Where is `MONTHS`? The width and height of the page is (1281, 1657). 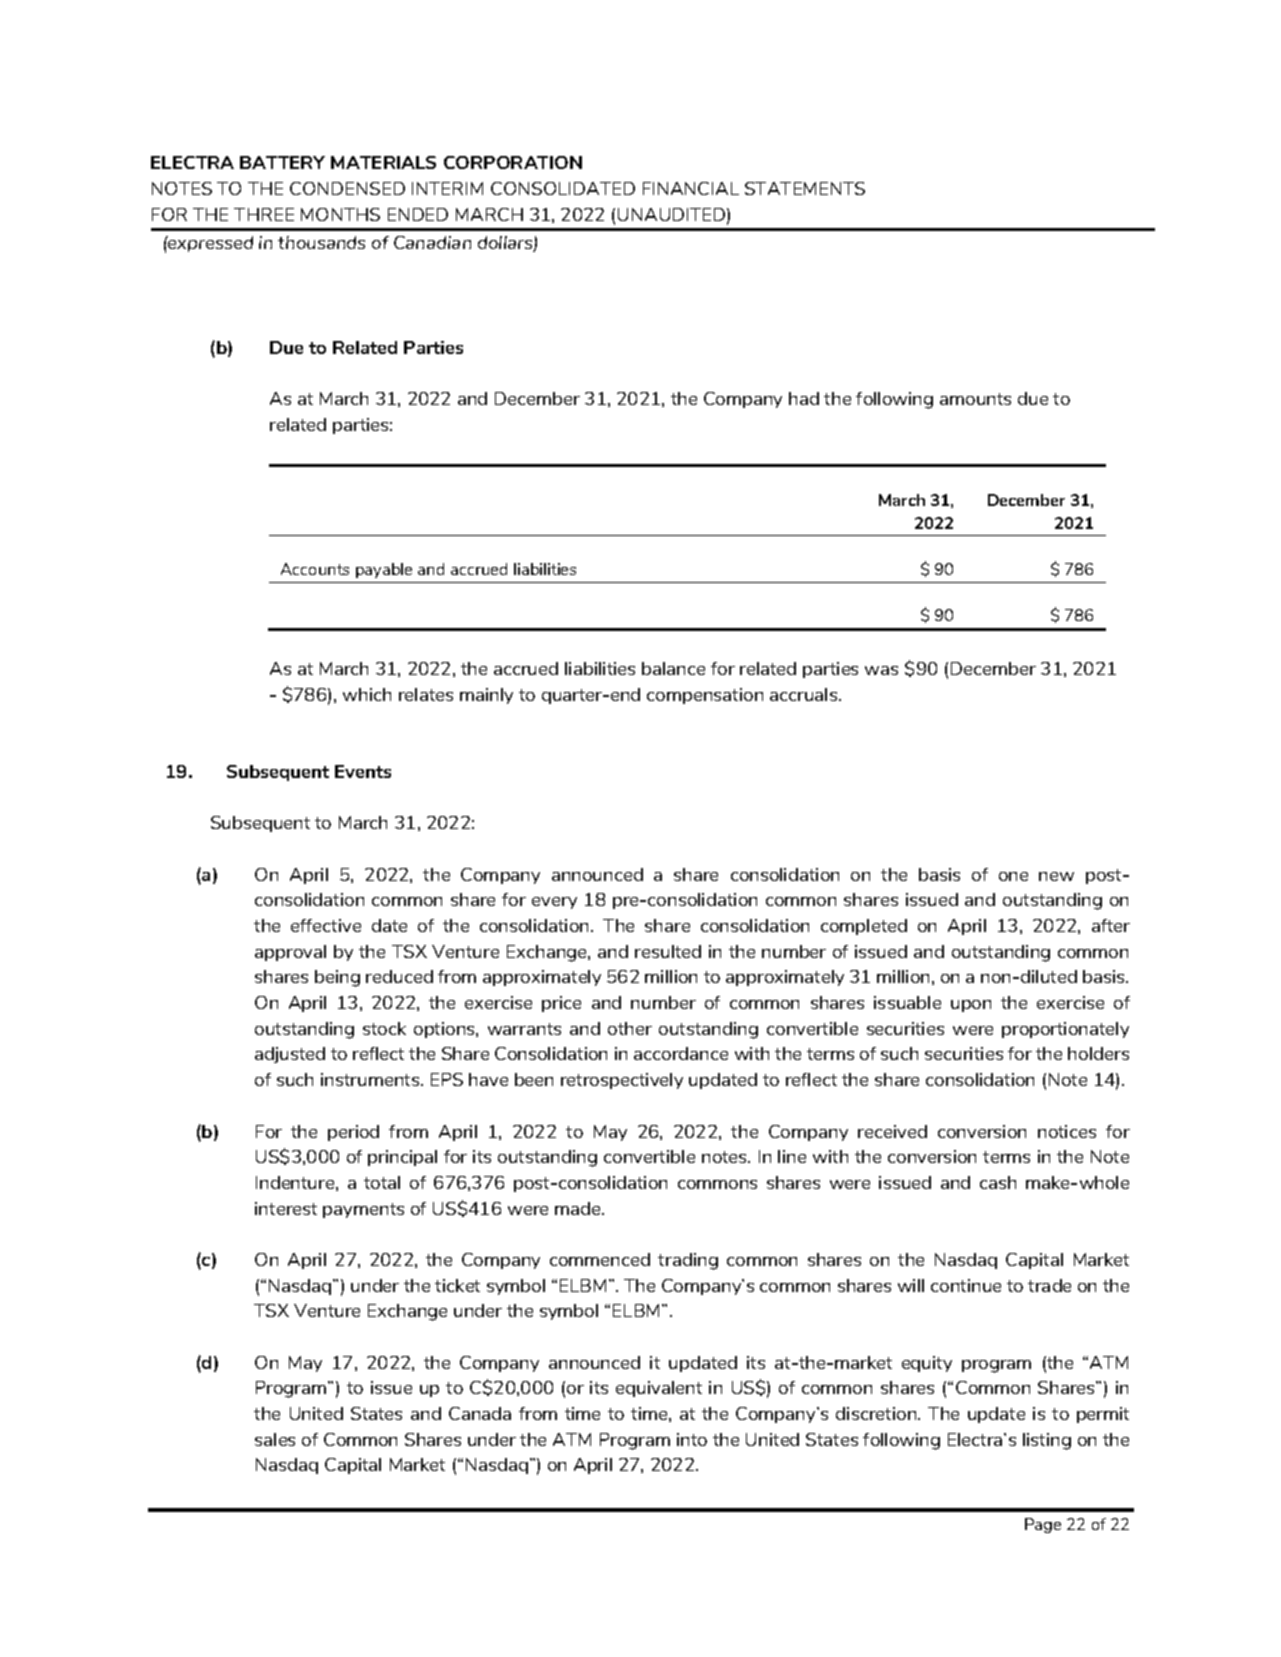
MONTHS is located at coordinates (340, 214).
